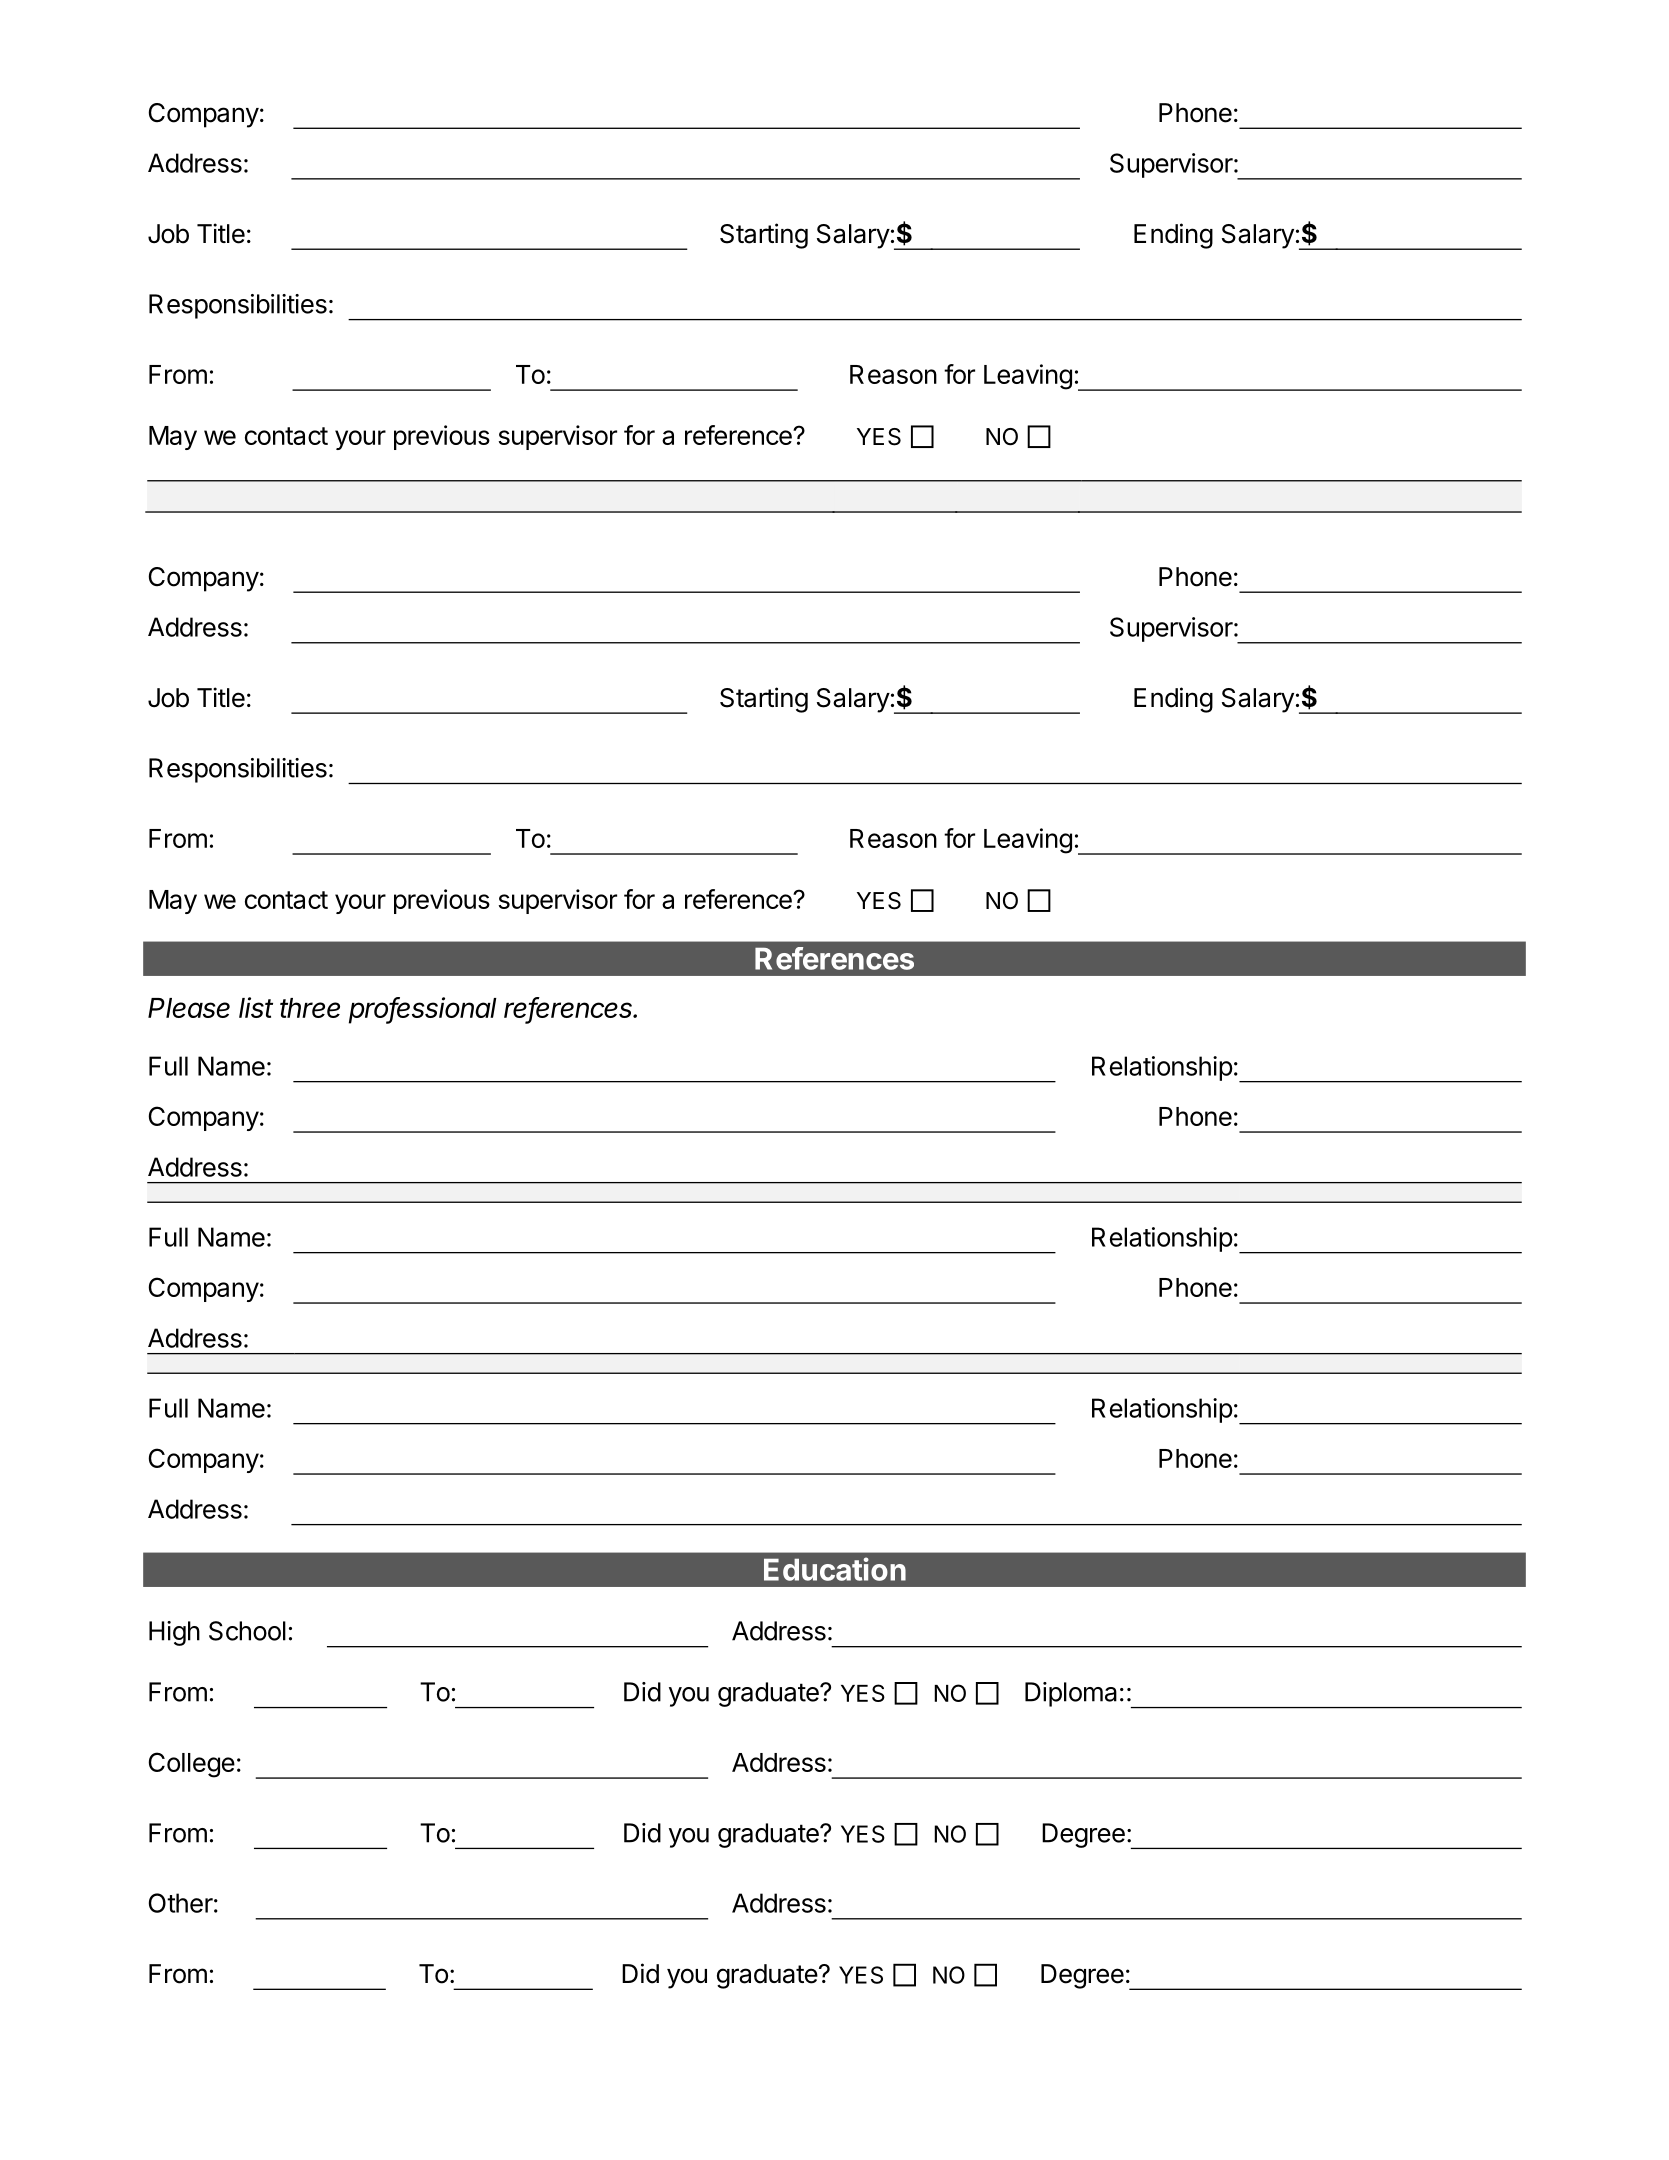 The height and width of the image is (2160, 1669). Describe the element at coordinates (189, 1008) in the image. I see `Please` at that location.
